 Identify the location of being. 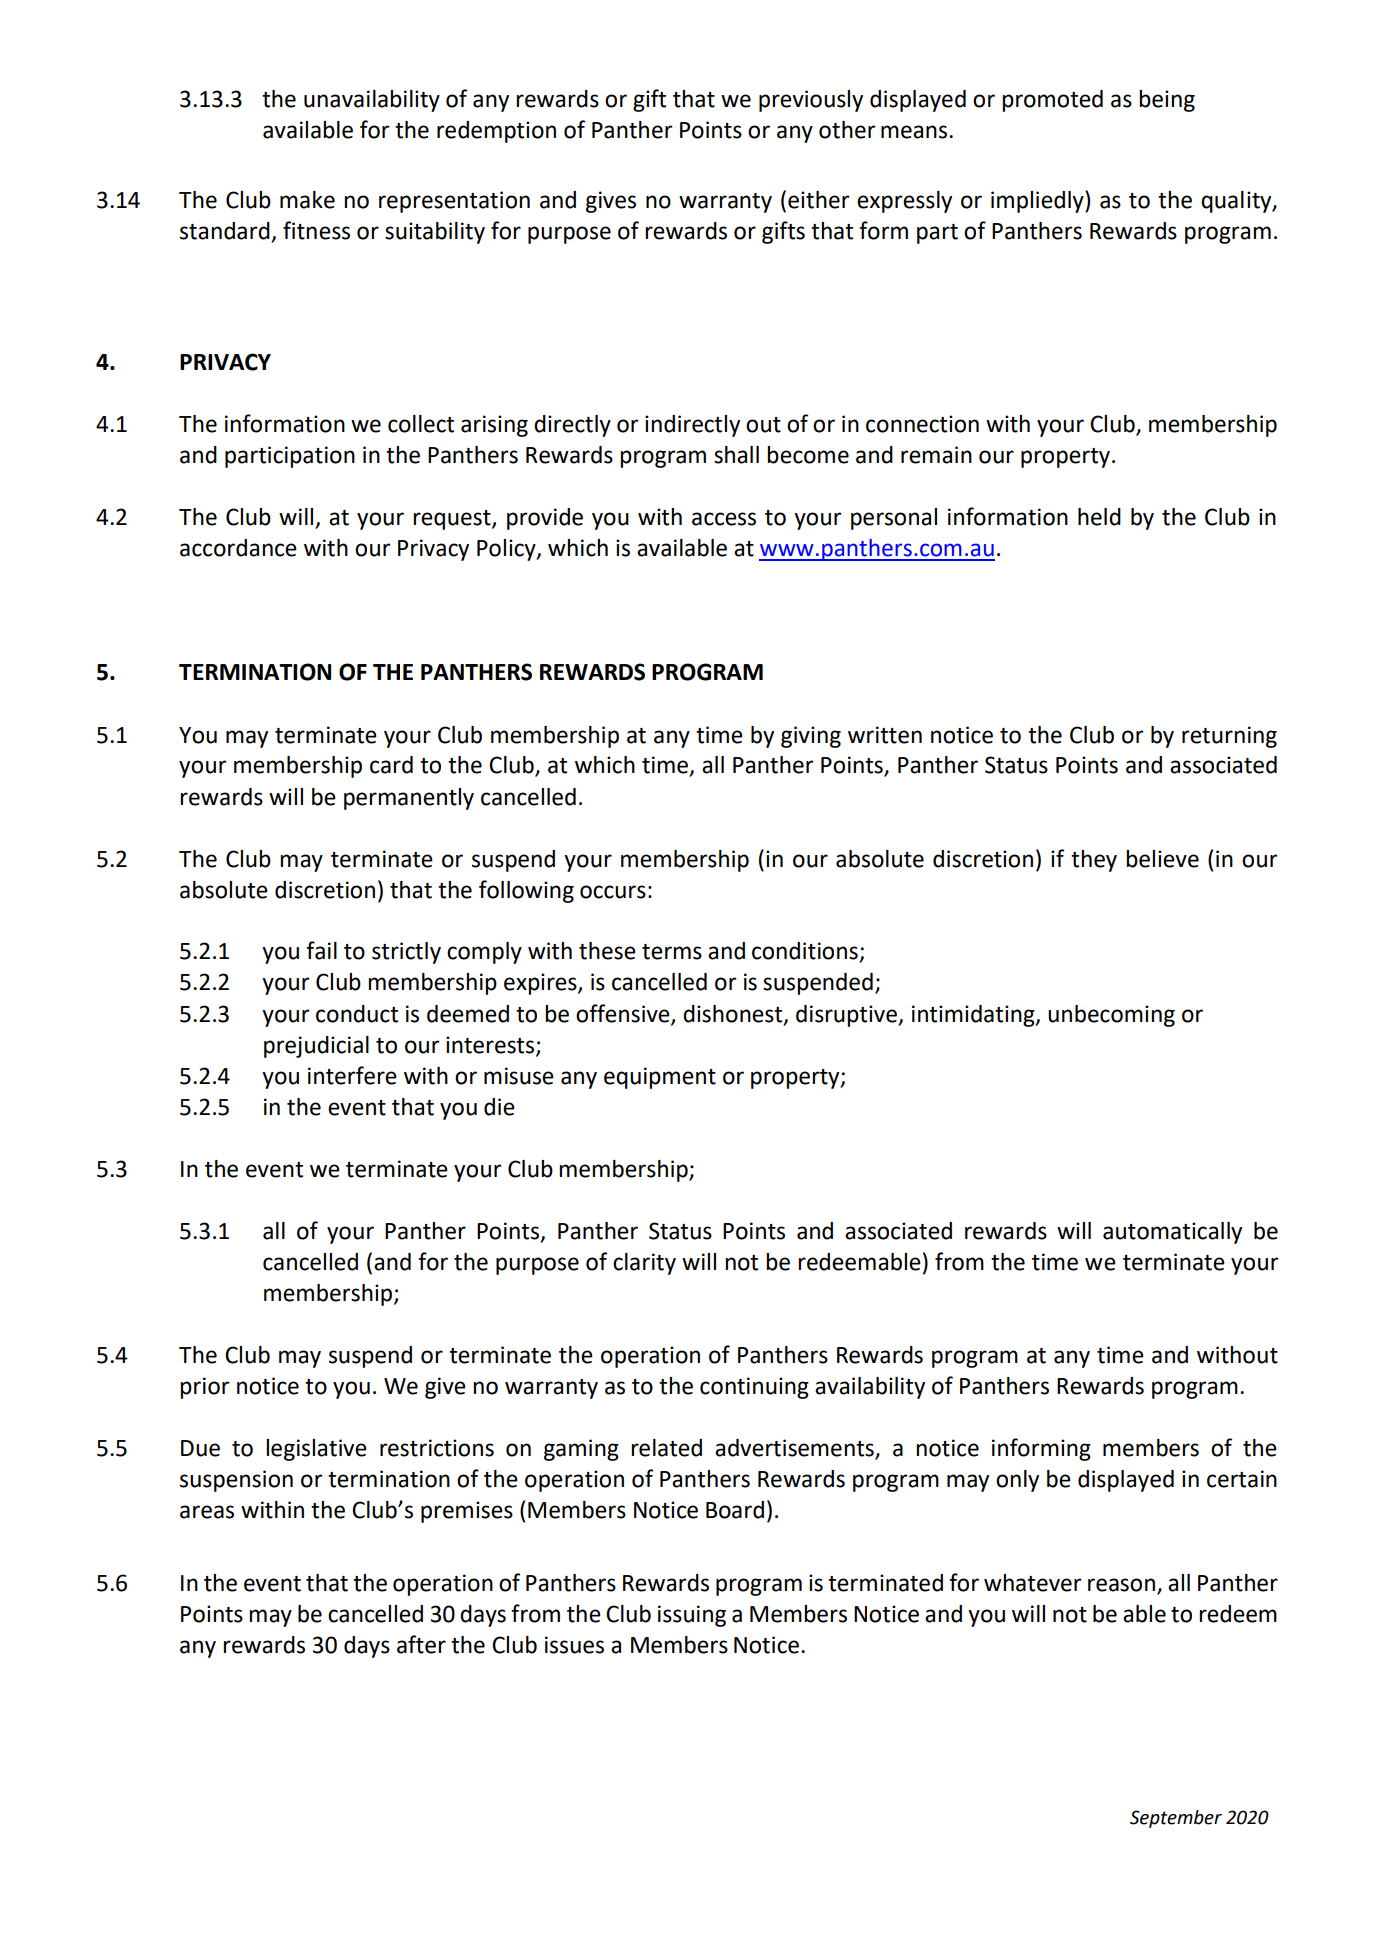
(1167, 101).
